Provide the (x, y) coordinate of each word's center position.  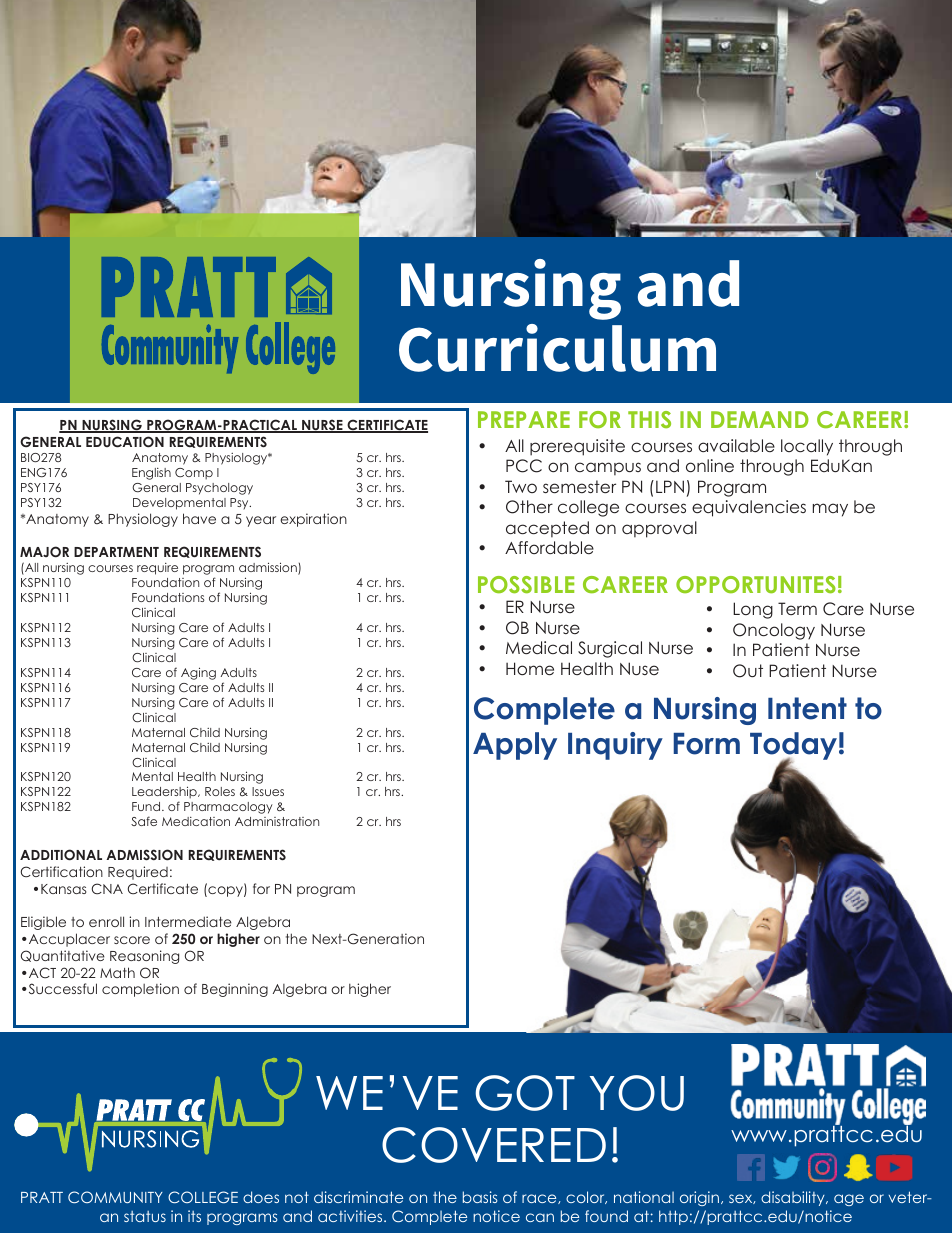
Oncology (774, 631)
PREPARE (524, 419)
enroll (106, 921)
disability (794, 1198)
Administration (277, 821)
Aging (198, 673)
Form (707, 744)
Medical (539, 647)
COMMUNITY (115, 1197)
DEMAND (760, 419)
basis (480, 1197)
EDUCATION (125, 442)
